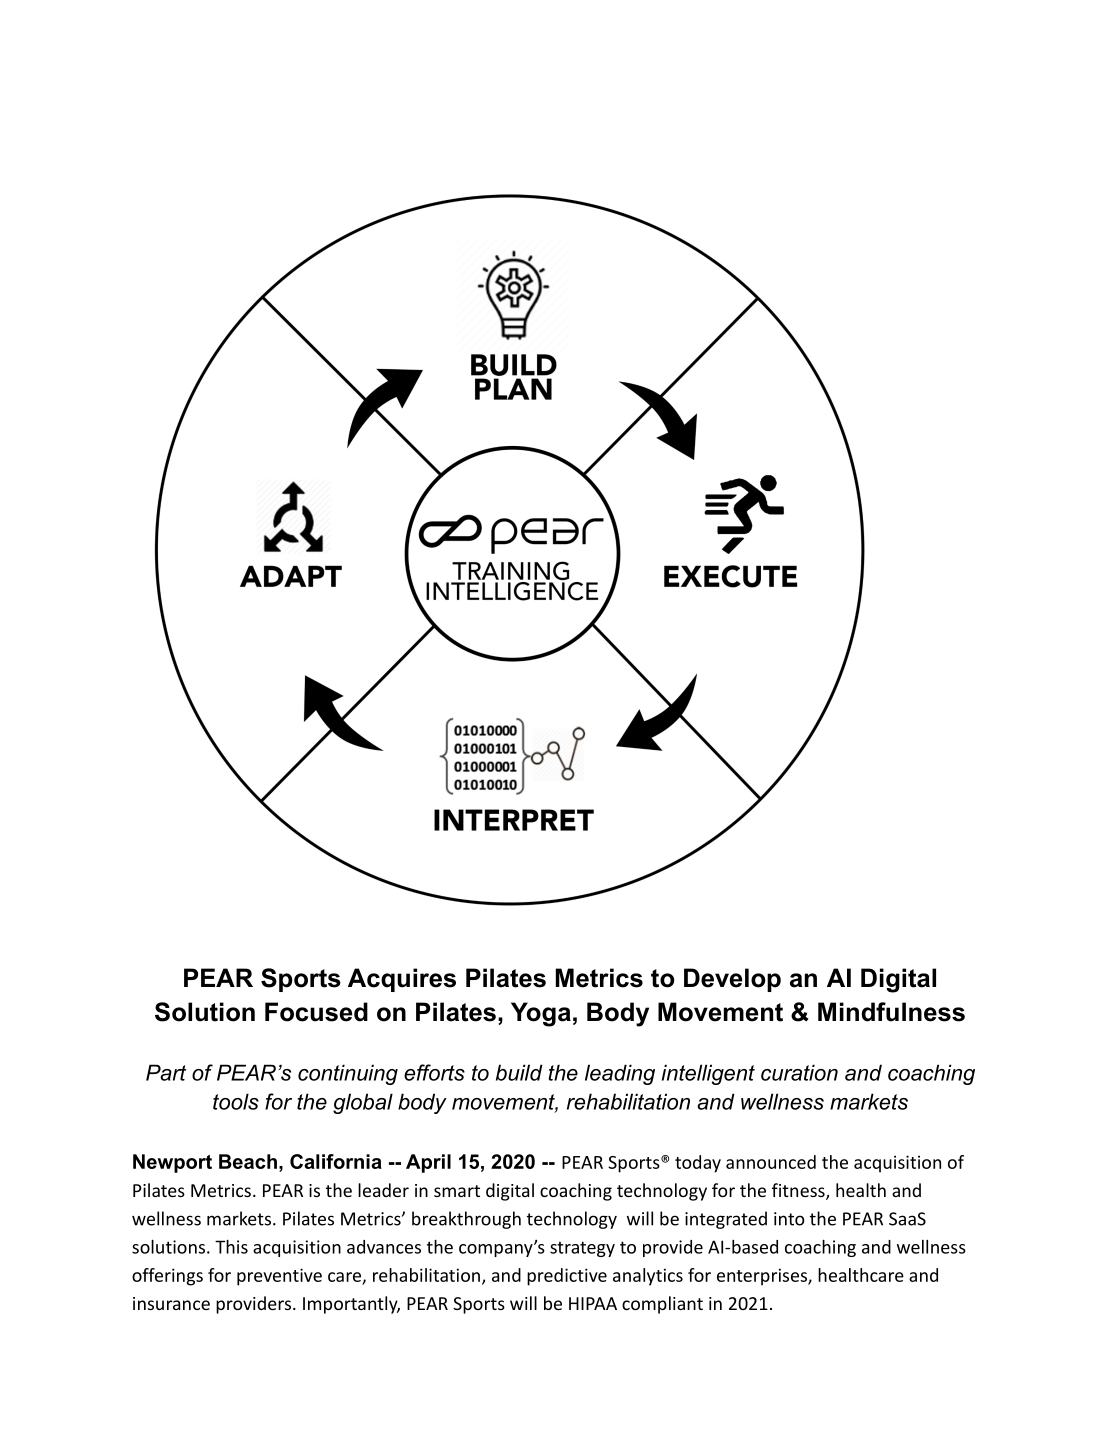 The height and width of the screenshot is (1449, 1120). I want to click on curation, so click(799, 1072).
